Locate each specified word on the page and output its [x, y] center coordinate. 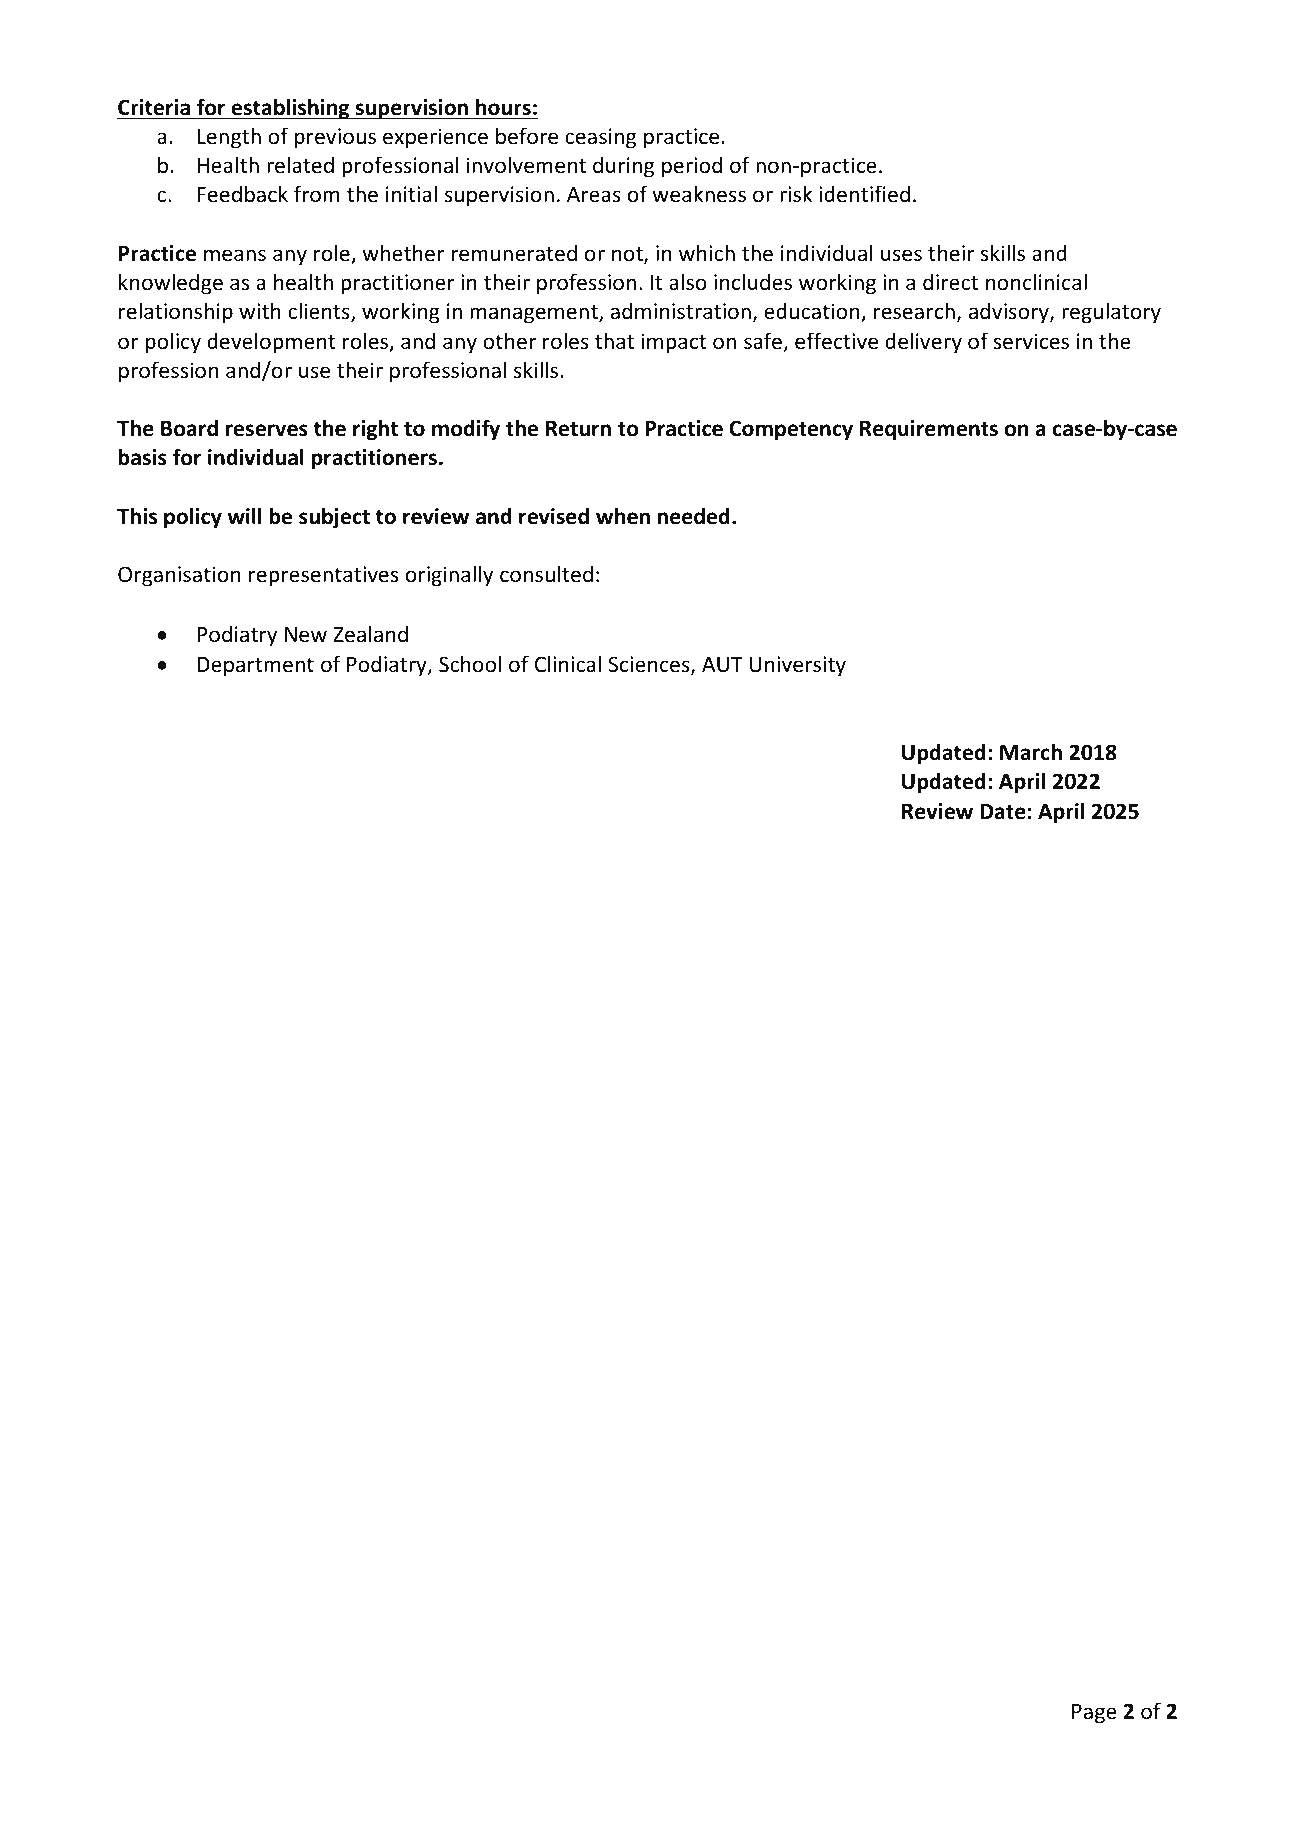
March [1031, 752]
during [623, 167]
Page [1094, 1714]
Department [255, 667]
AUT [722, 664]
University [798, 666]
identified [864, 194]
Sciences [650, 665]
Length [229, 138]
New [306, 635]
